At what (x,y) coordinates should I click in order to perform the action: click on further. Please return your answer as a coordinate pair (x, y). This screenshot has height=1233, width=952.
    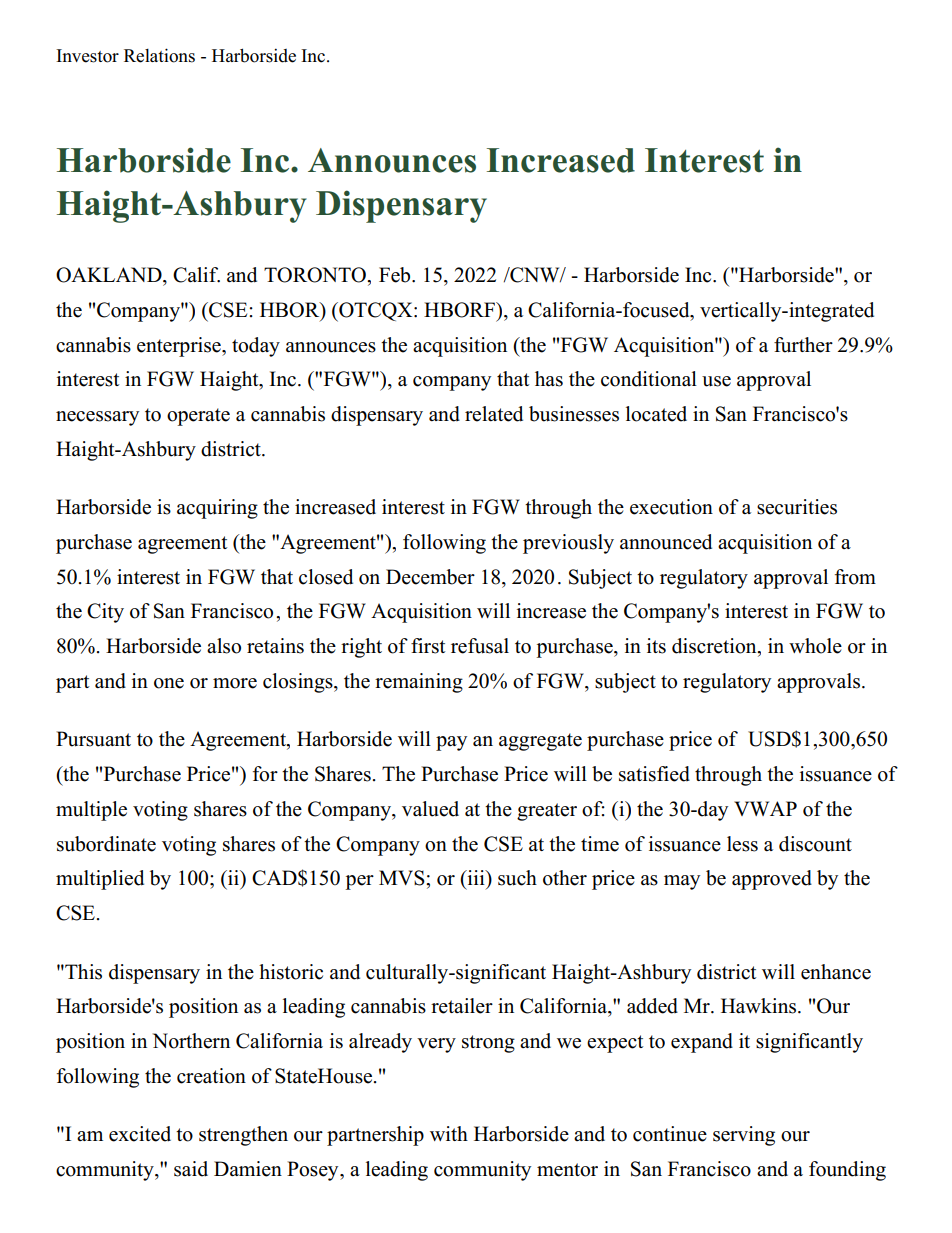
    Looking at the image, I should click on (803, 345).
